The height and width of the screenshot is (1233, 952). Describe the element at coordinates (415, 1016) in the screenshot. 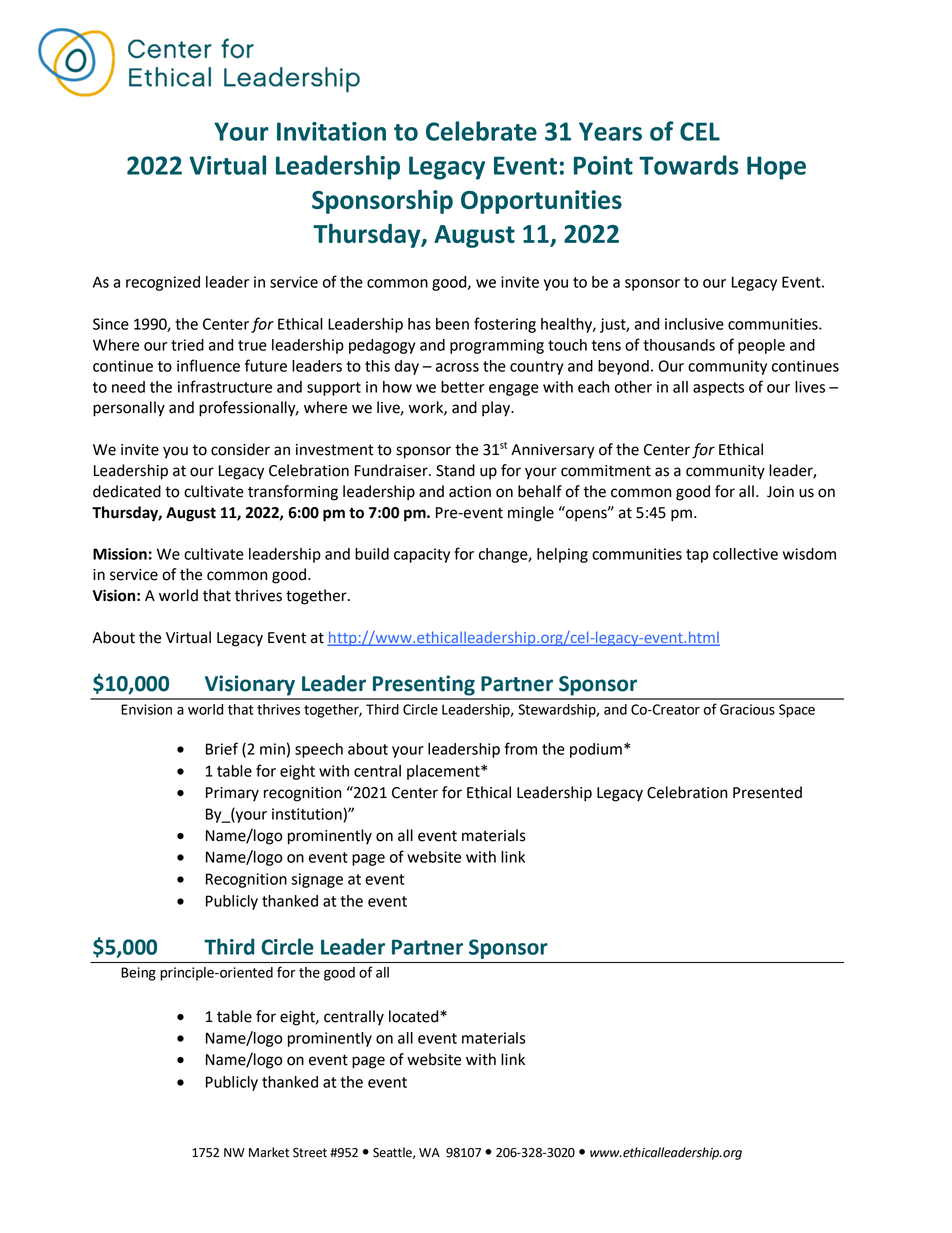

I see `located` at that location.
